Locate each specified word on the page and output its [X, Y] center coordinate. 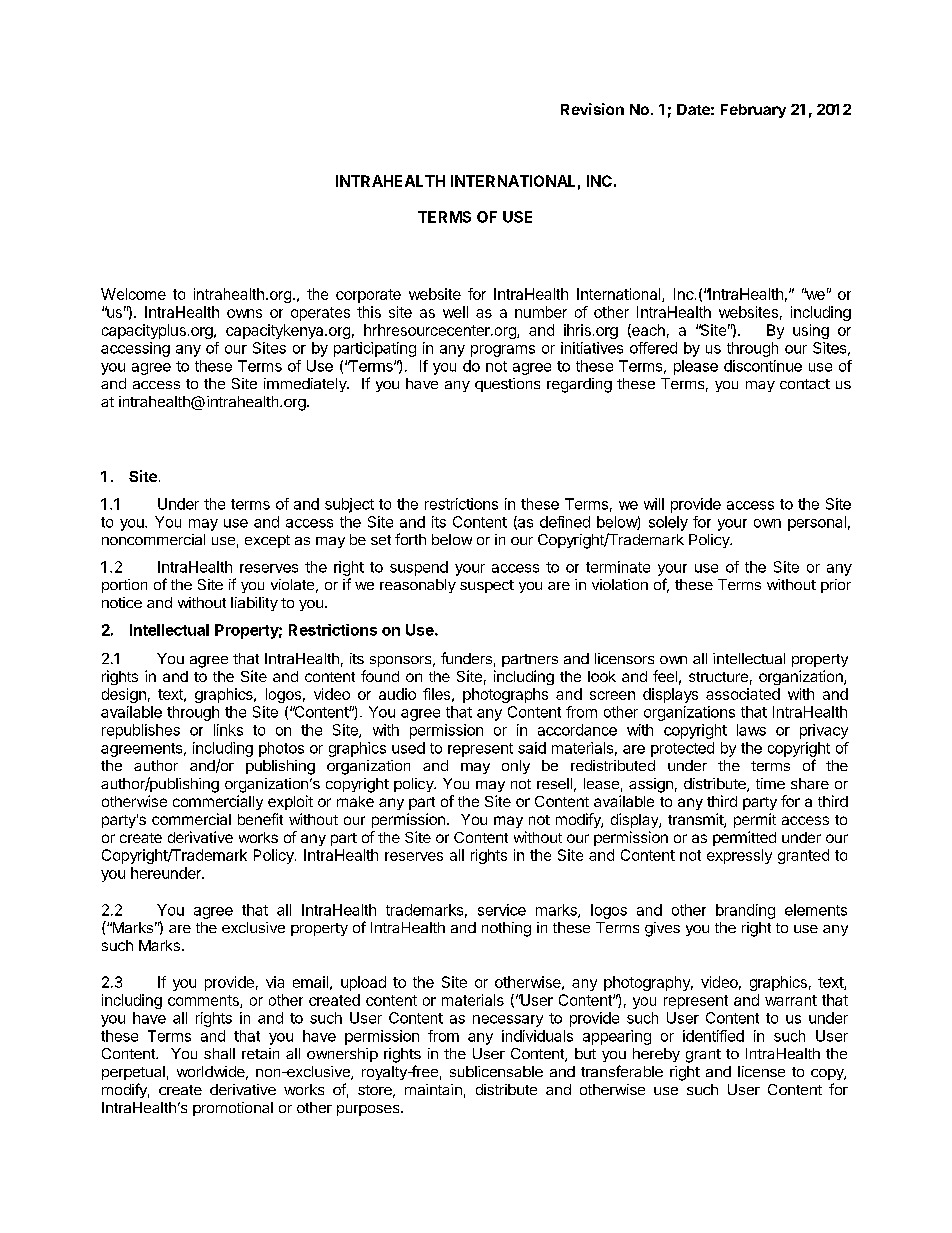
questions [507, 385]
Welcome [133, 294]
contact [805, 384]
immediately [306, 385]
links [228, 730]
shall [219, 1053]
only [516, 767]
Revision [592, 109]
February [753, 111]
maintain [433, 1089]
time [770, 783]
